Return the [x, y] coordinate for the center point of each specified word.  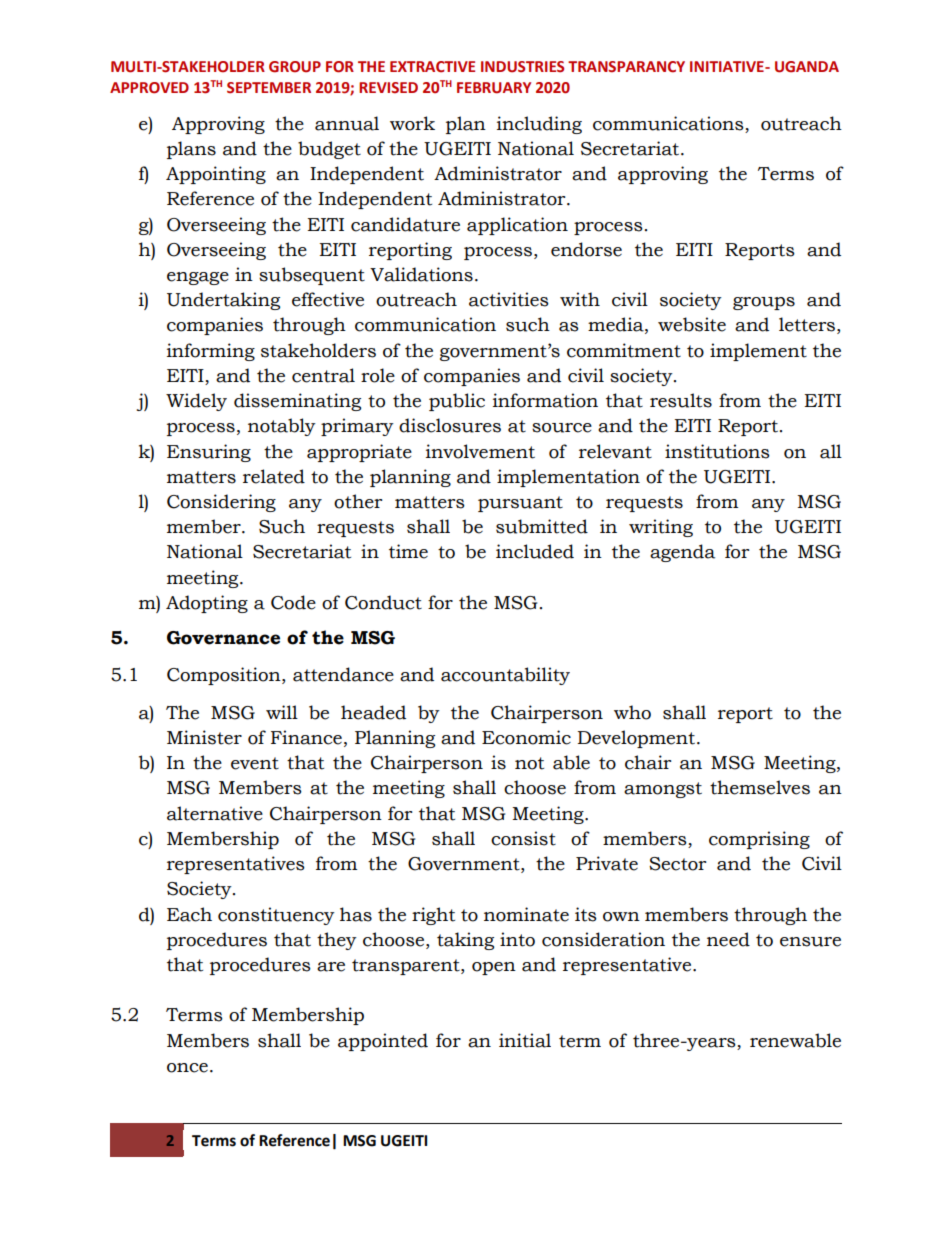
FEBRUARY [494, 88]
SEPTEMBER [269, 88]
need [728, 939]
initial [525, 1040]
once [187, 1068]
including [539, 125]
